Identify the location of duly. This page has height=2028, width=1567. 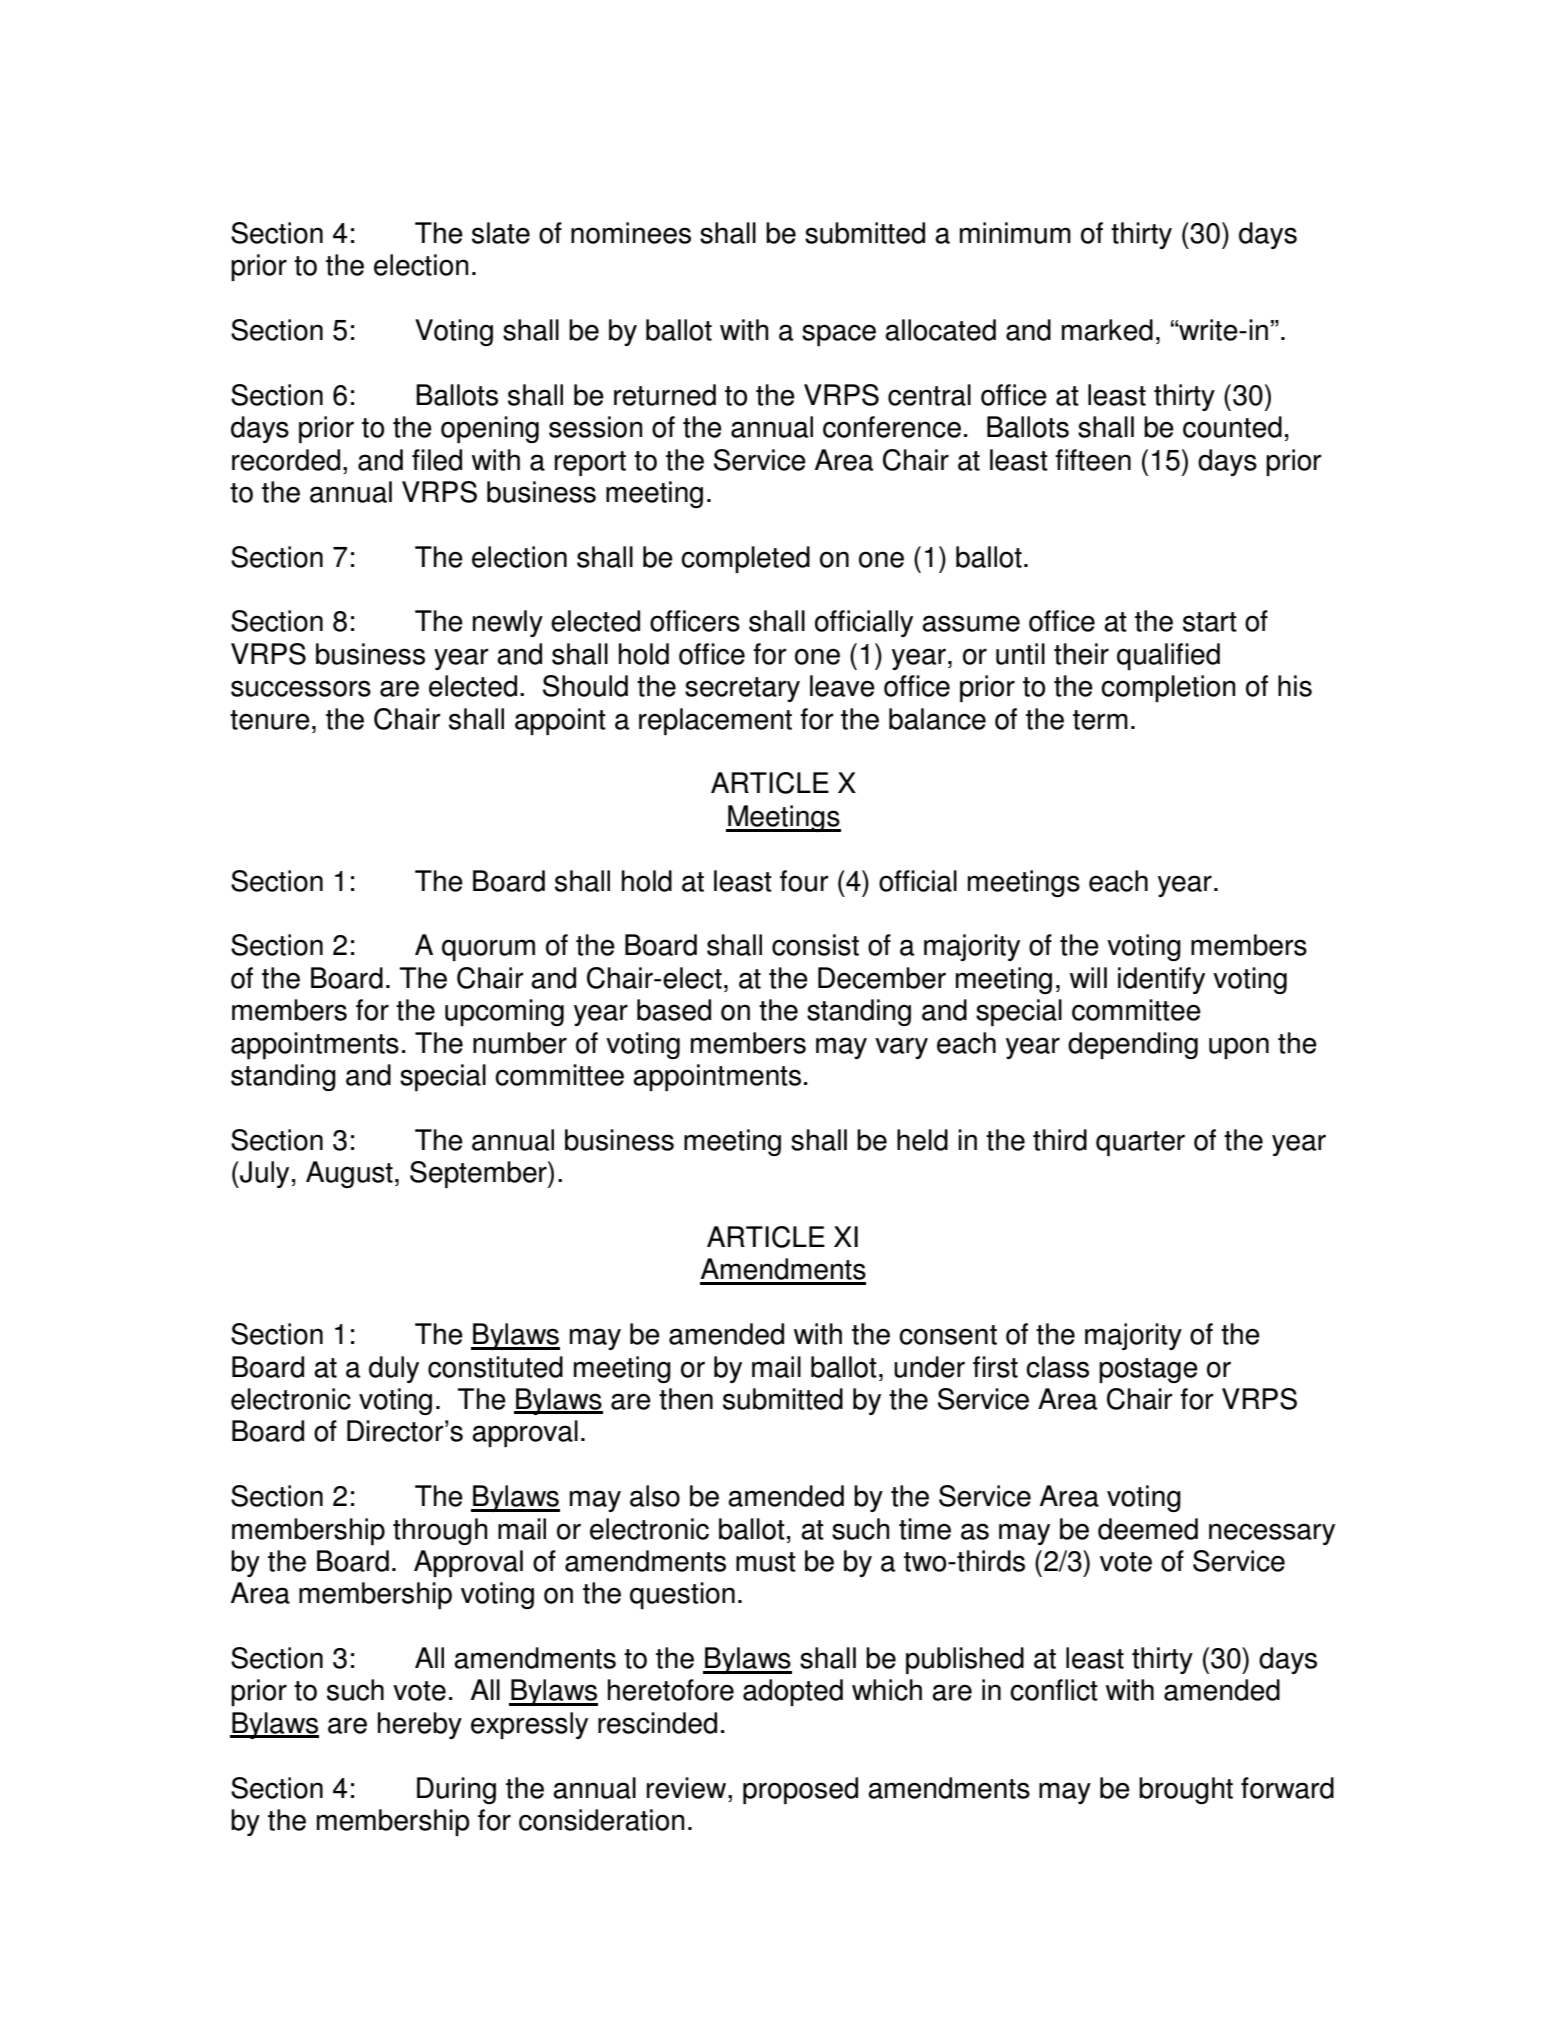
(394, 1369).
